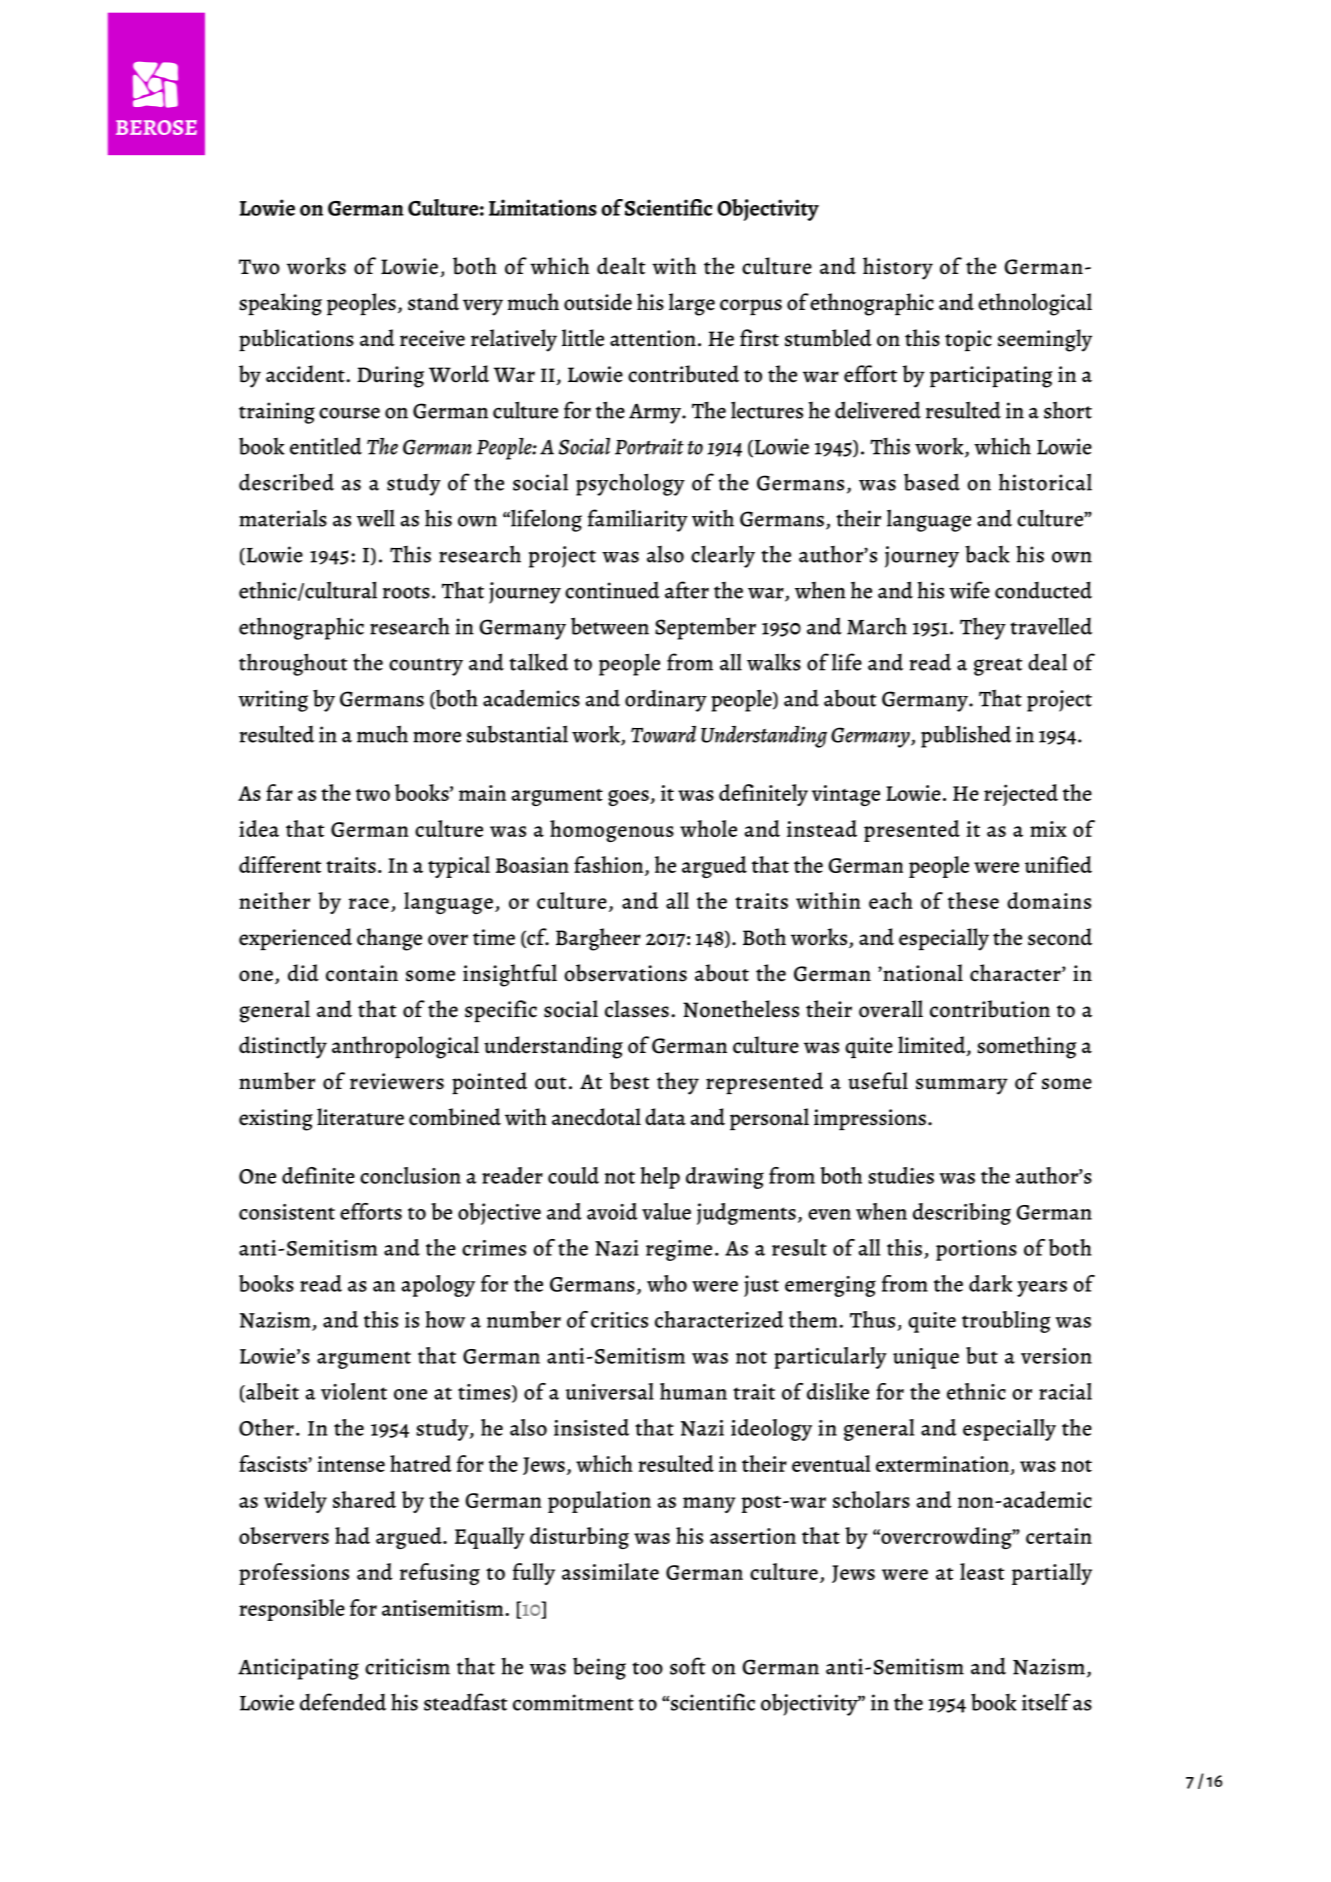  Describe the element at coordinates (406, 592) in the screenshot. I see `roots` at that location.
